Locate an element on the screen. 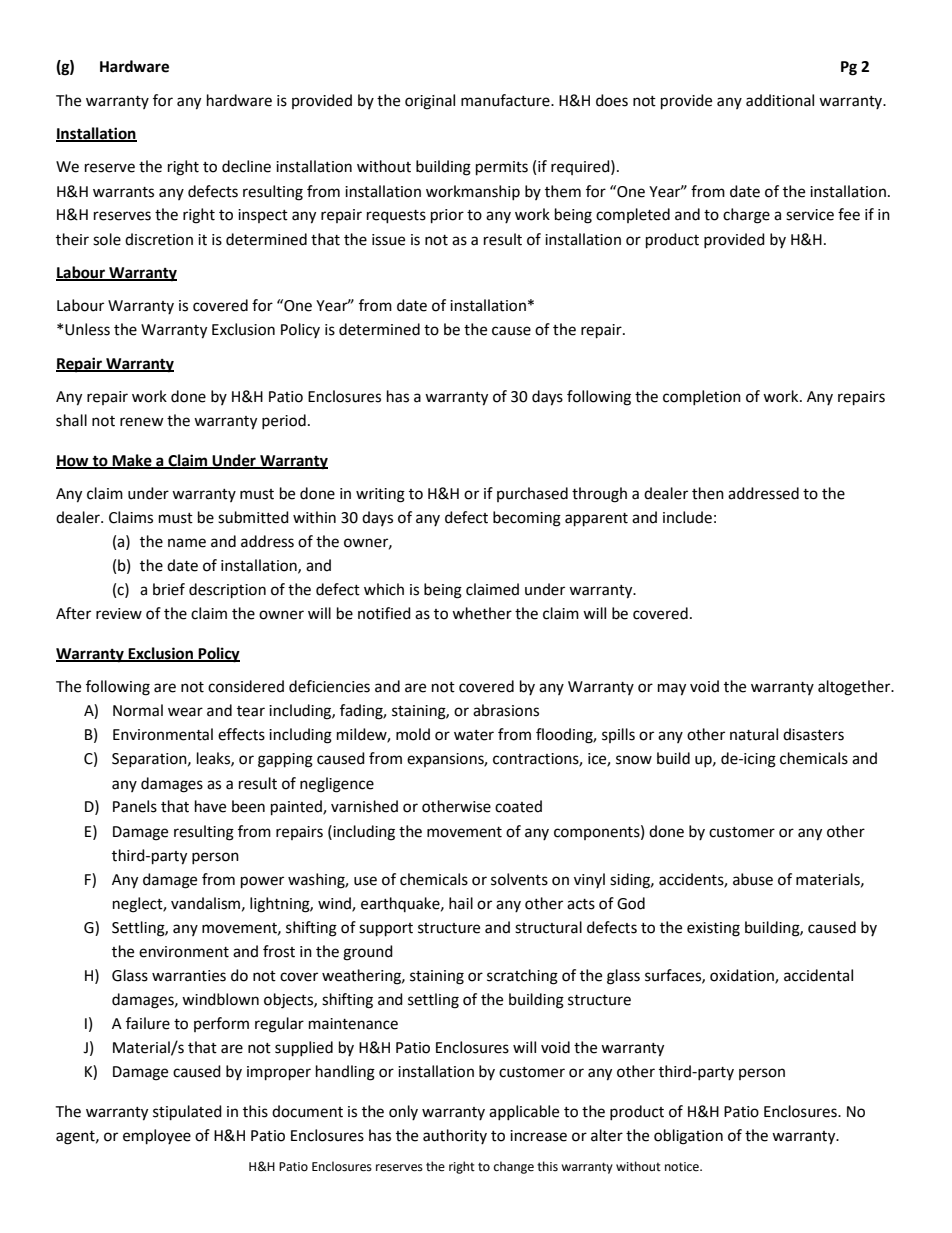  decline is located at coordinates (246, 166).
